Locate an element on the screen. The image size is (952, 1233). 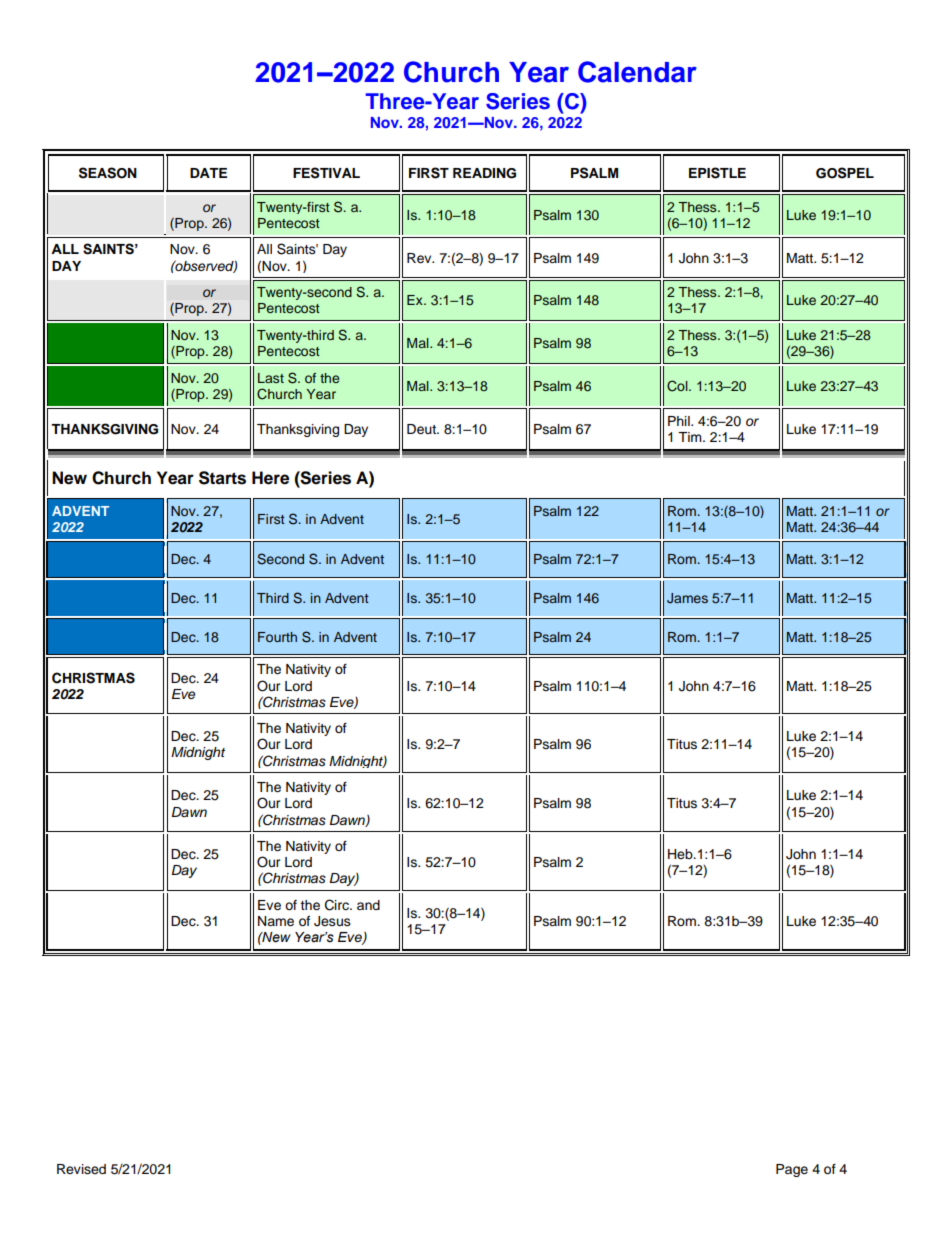
Deut is located at coordinates (422, 429).
